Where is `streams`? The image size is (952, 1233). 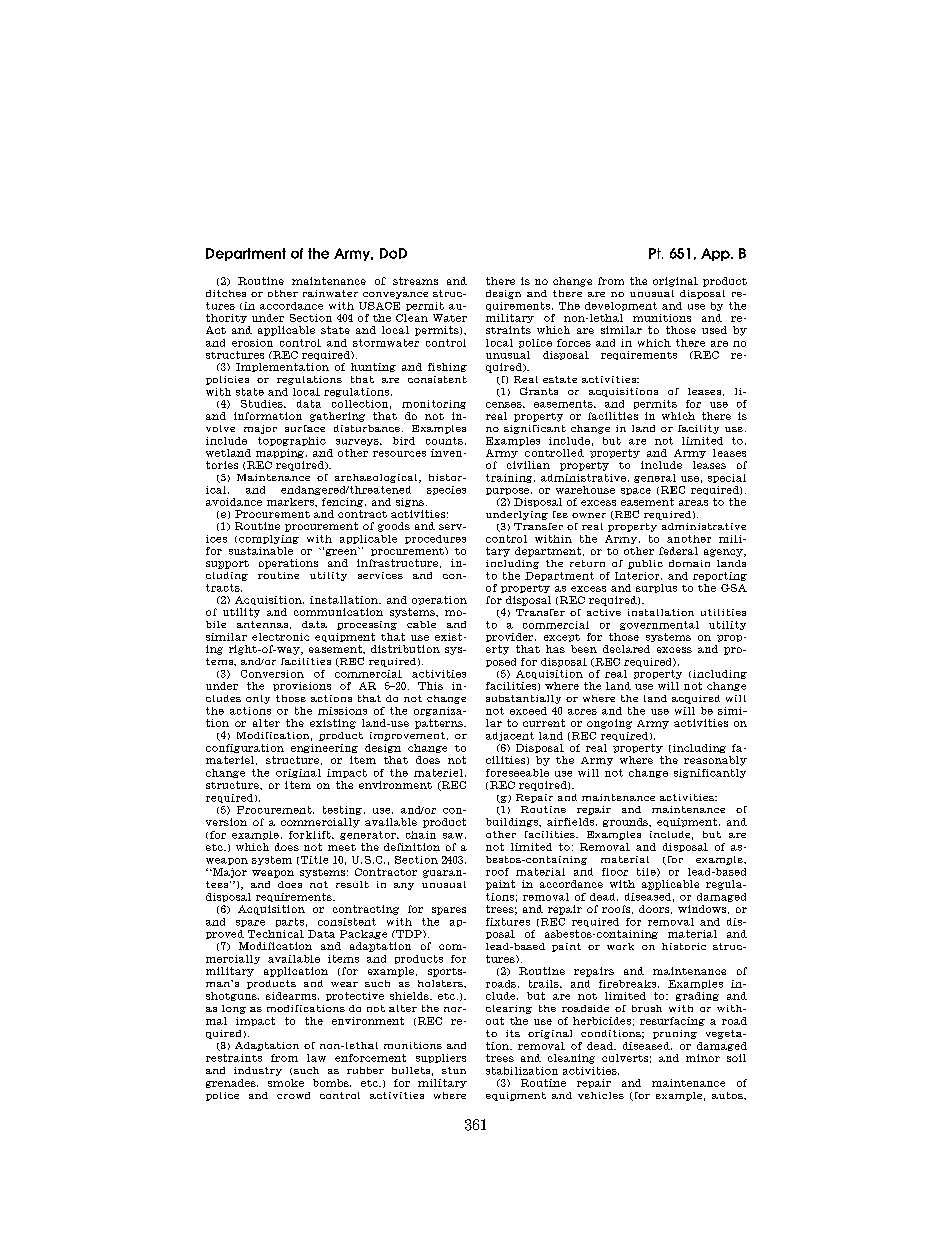
streams is located at coordinates (415, 281).
